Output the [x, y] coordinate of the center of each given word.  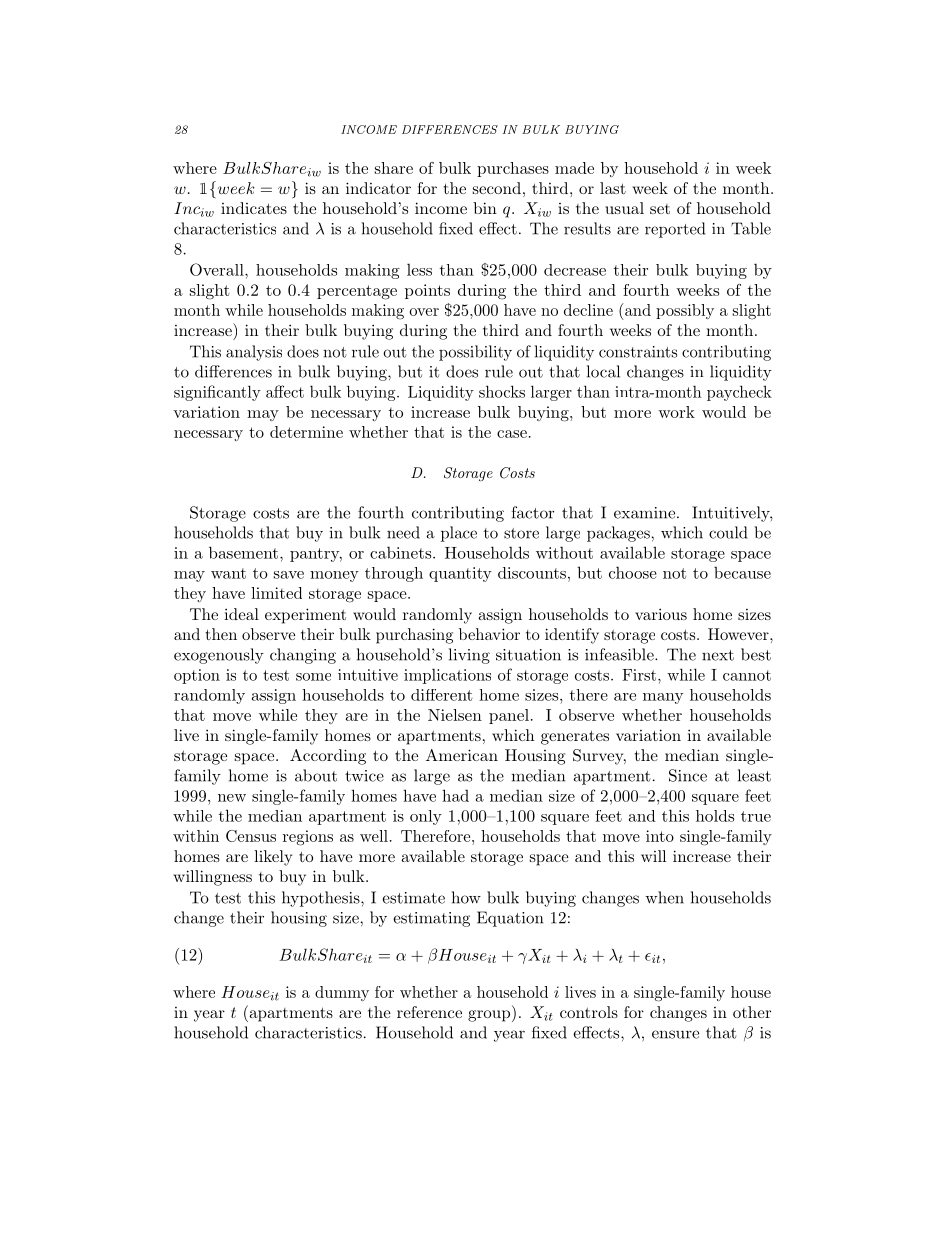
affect [285, 391]
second [497, 188]
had [455, 795]
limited [276, 593]
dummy [342, 993]
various [661, 614]
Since [688, 775]
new [232, 798]
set [660, 209]
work [676, 412]
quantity [460, 574]
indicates [254, 208]
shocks [502, 391]
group [489, 1016]
